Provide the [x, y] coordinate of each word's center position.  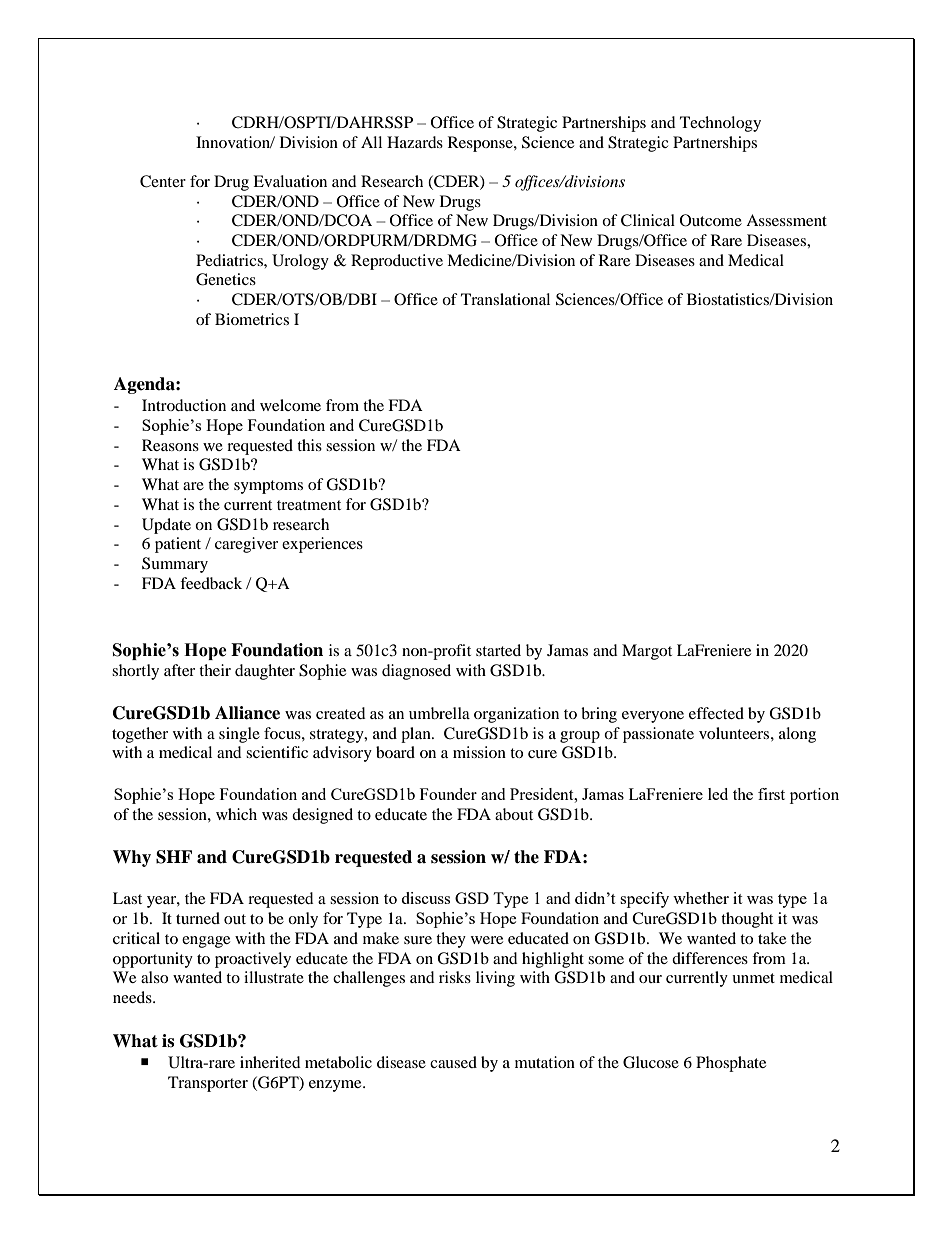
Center [163, 181]
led [718, 794]
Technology [720, 124]
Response [481, 144]
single [239, 735]
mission [479, 752]
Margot [647, 652]
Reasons [170, 445]
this [309, 445]
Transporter [208, 1084]
